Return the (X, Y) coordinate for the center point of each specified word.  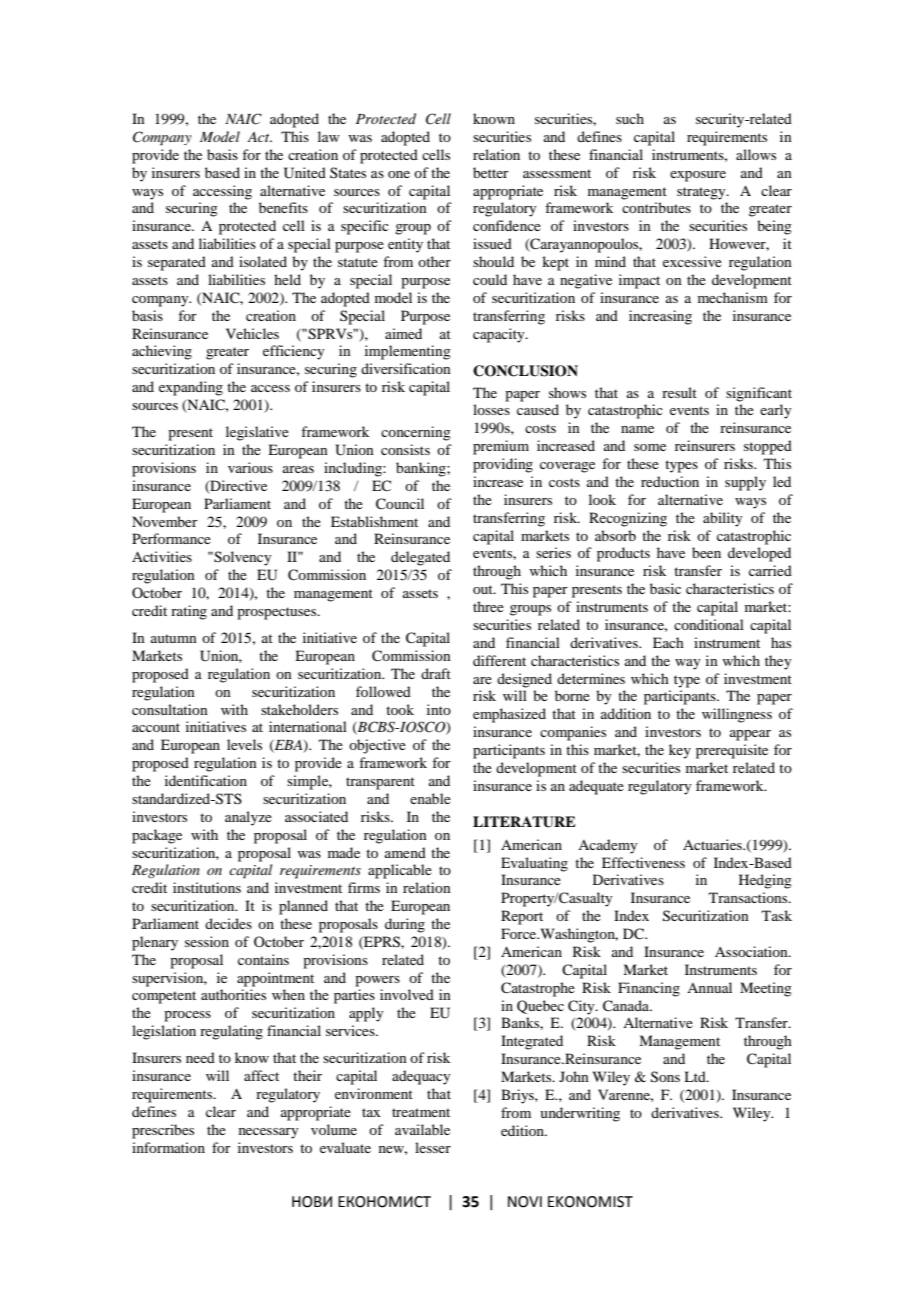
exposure (698, 176)
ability (722, 519)
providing (503, 465)
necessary (268, 1133)
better (491, 172)
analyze (248, 818)
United (305, 173)
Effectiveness (643, 862)
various (250, 467)
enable (430, 798)
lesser (433, 1147)
